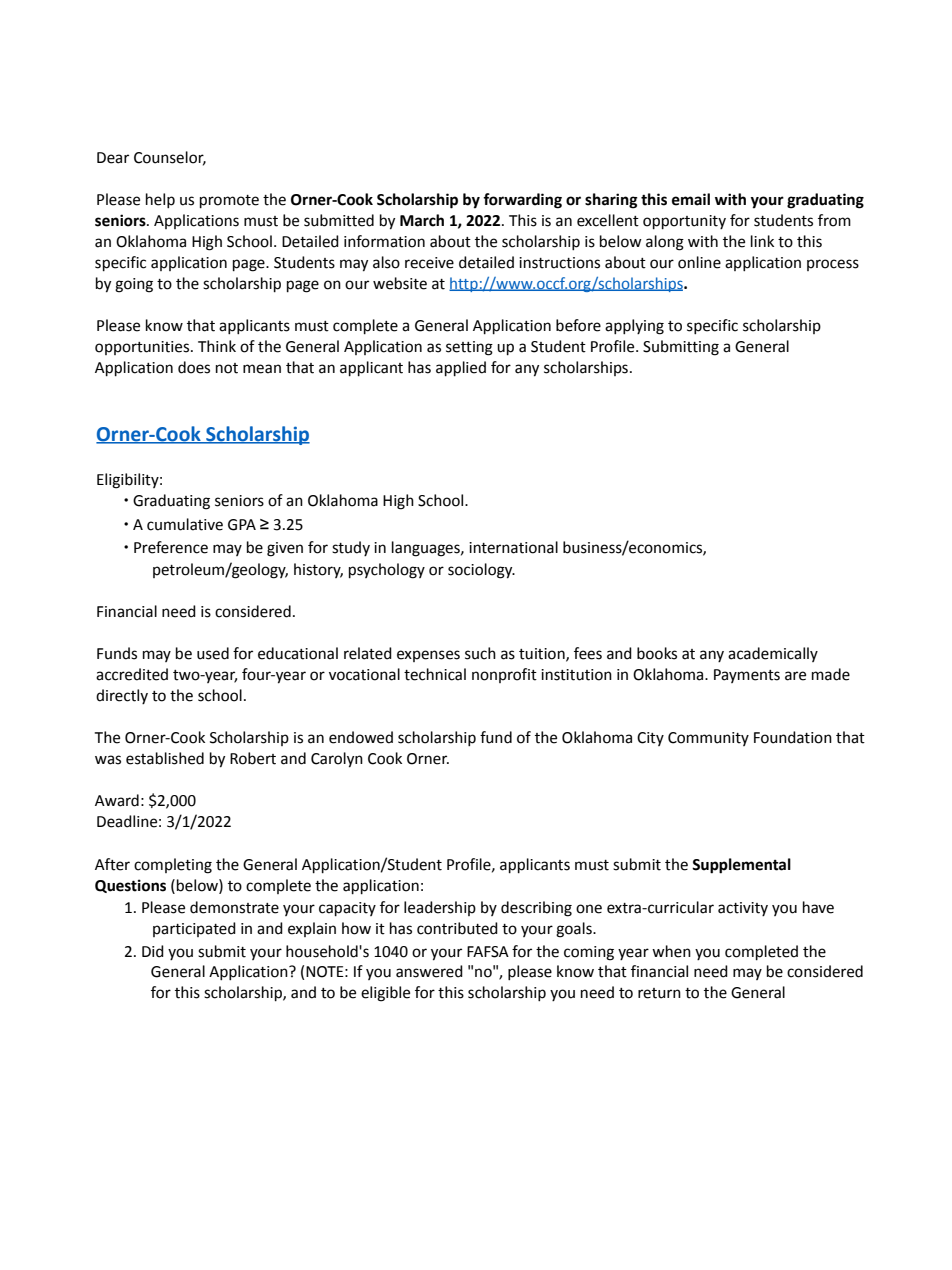 Image resolution: width=952 pixels, height=1270 pixels. I want to click on Did, so click(153, 951).
